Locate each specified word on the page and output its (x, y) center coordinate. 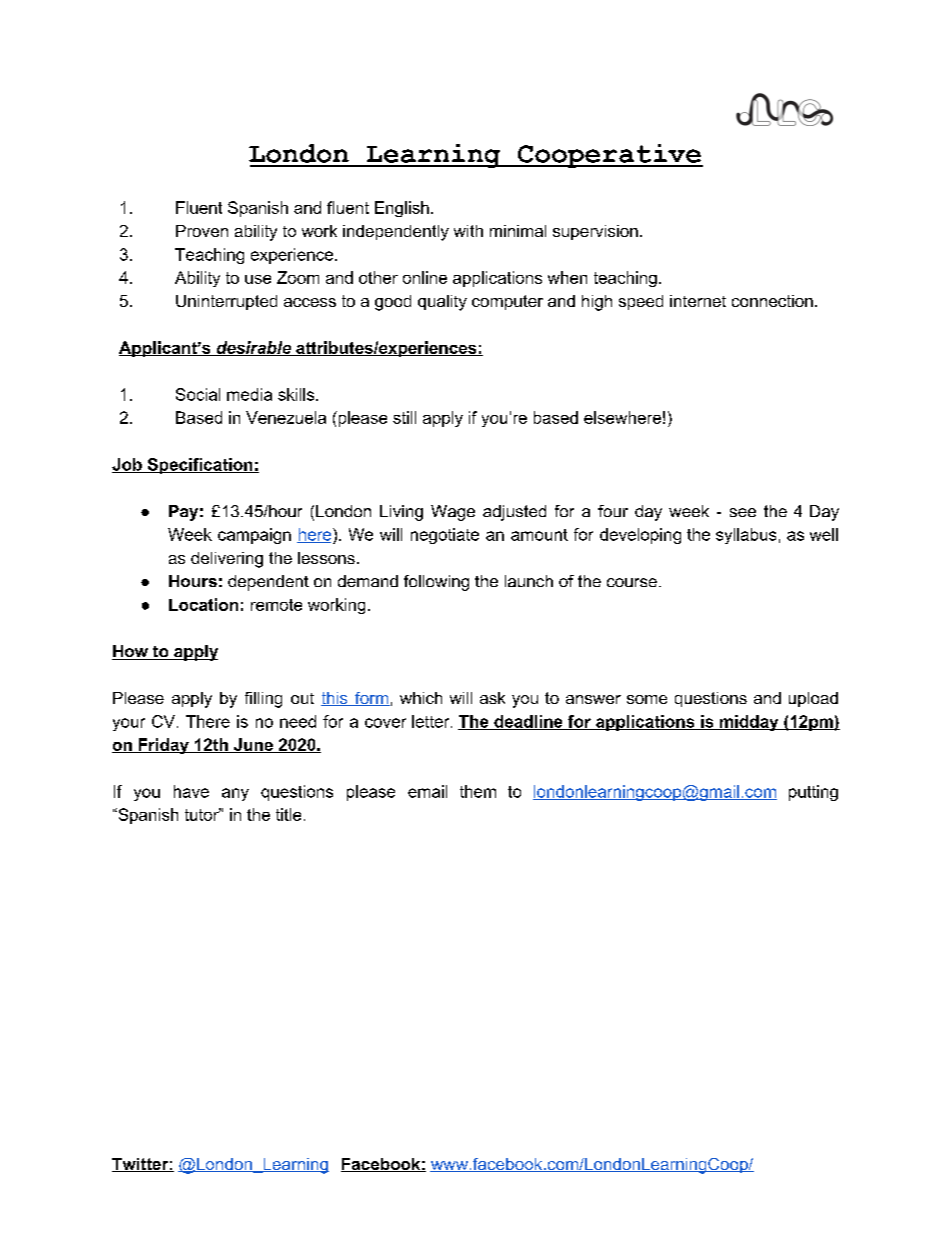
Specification (200, 466)
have (191, 791)
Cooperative (609, 156)
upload (813, 699)
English (402, 209)
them (478, 791)
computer (507, 302)
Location (203, 604)
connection (772, 301)
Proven (202, 231)
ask (492, 698)
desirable (253, 348)
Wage (453, 513)
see (743, 512)
